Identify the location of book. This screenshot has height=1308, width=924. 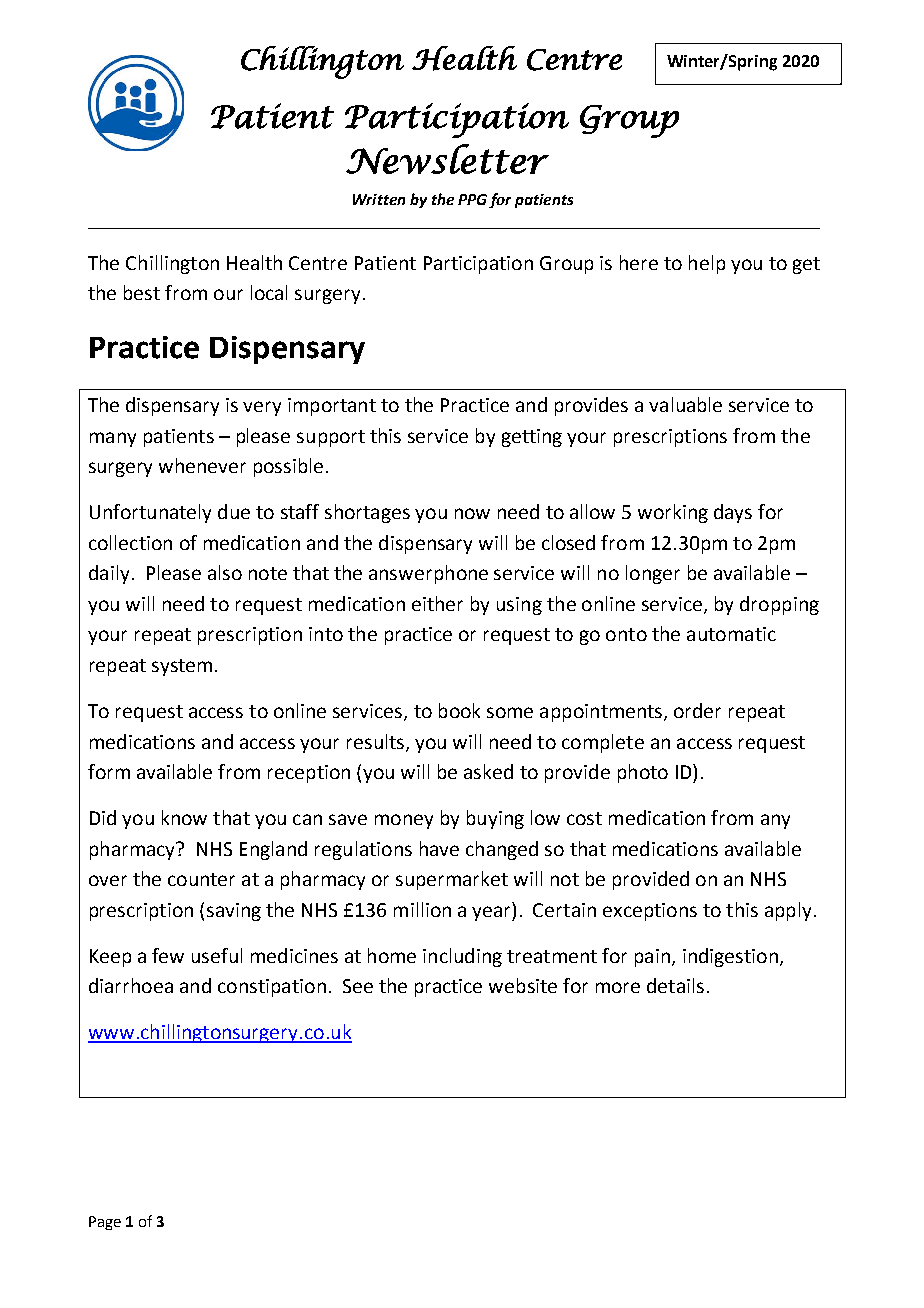
(459, 710).
